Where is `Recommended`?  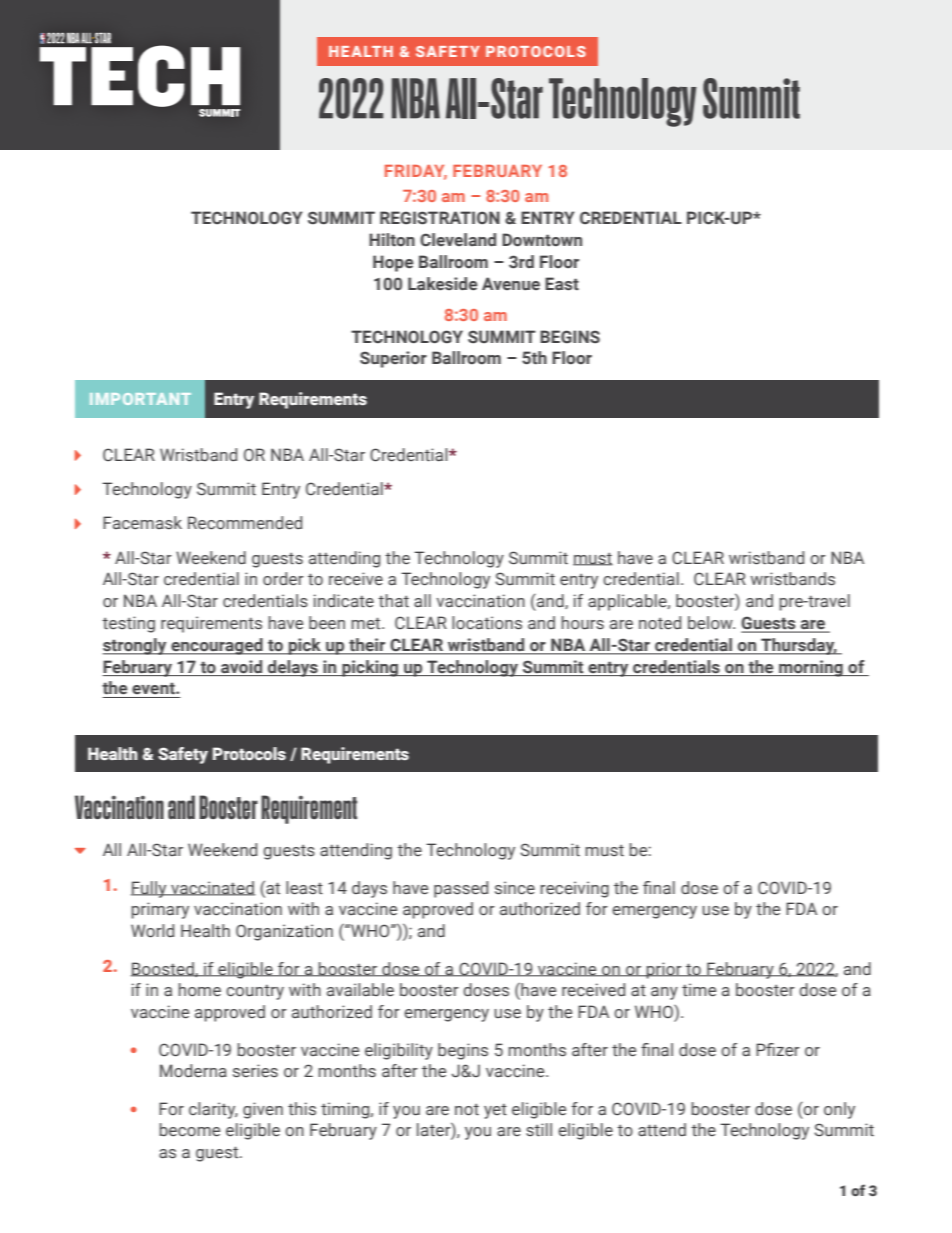 Recommended is located at coordinates (245, 523).
